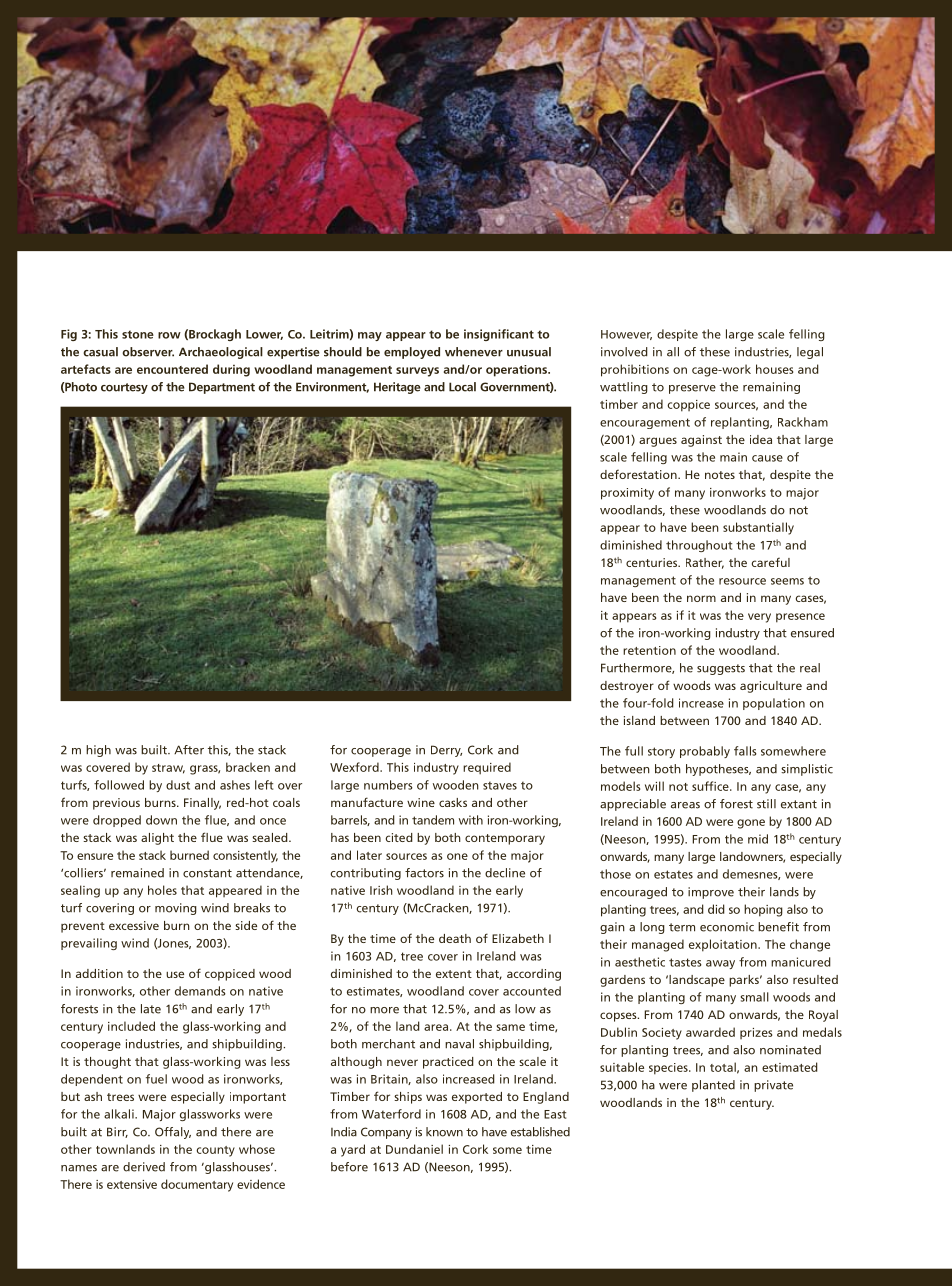 The width and height of the page is (952, 1286). I want to click on planted, so click(713, 1086).
